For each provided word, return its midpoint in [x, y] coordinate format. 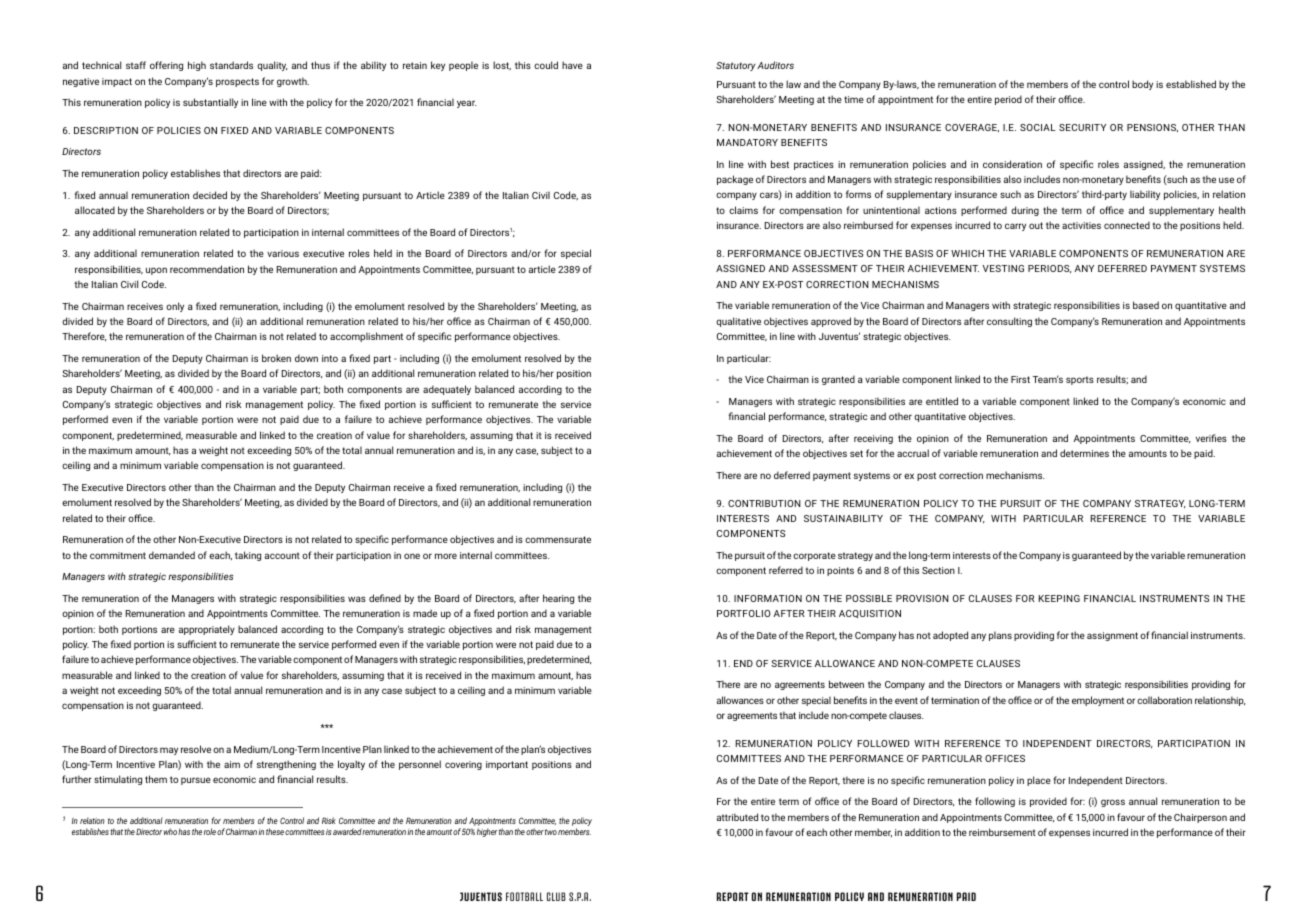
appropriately [207, 630]
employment [1098, 701]
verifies [1211, 438]
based [1146, 305]
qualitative [738, 322]
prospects [237, 82]
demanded [172, 555]
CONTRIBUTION [764, 503]
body [1142, 85]
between [846, 684]
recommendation [207, 269]
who [170, 831]
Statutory [736, 66]
